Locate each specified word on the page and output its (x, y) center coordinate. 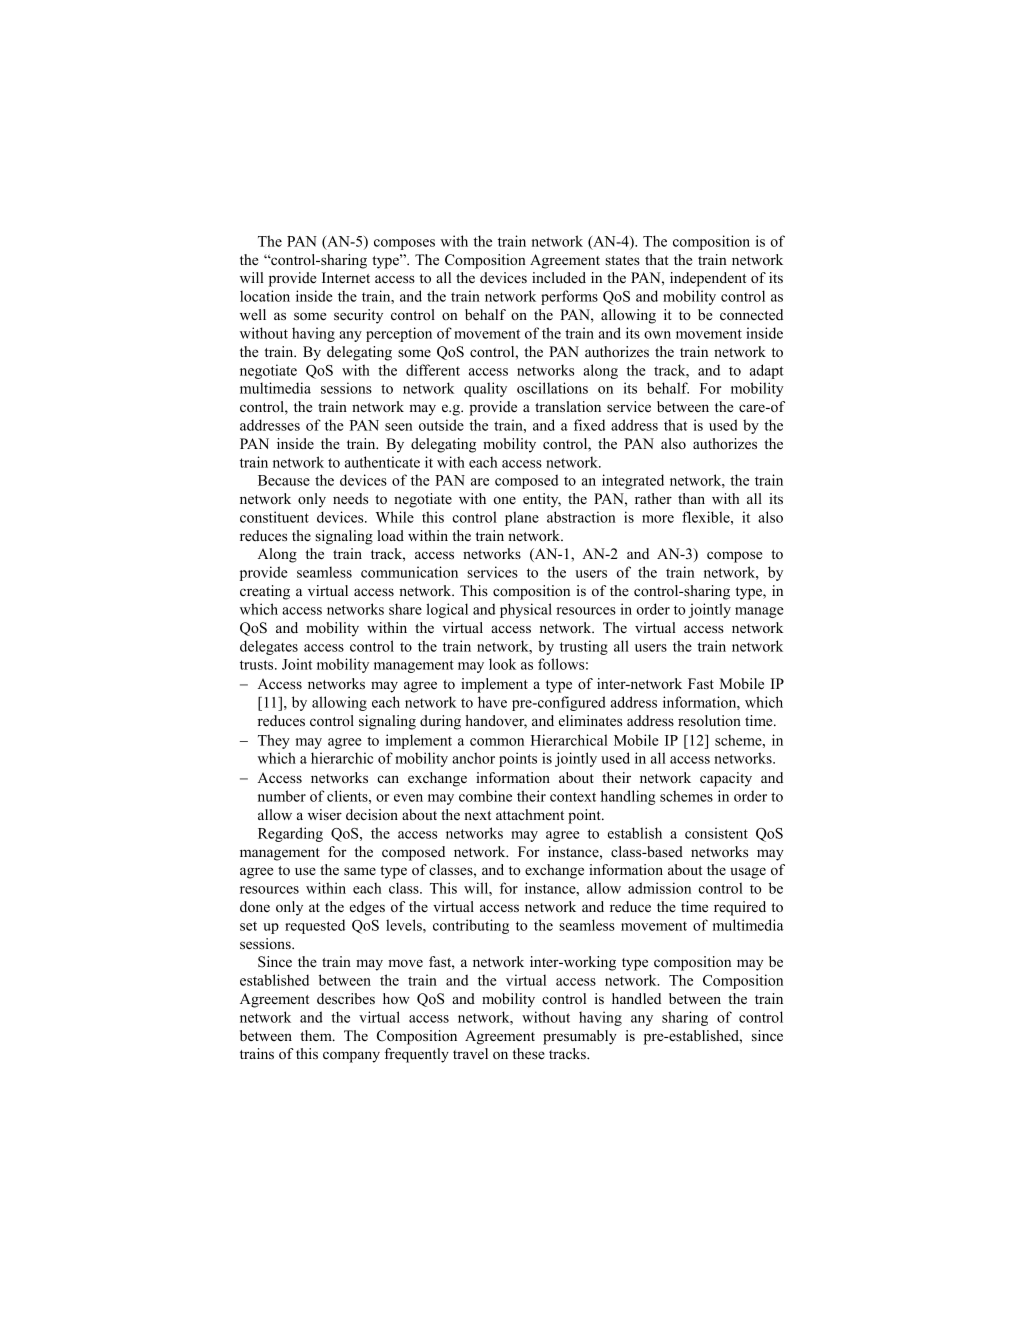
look (502, 664)
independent (708, 279)
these (529, 1054)
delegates (269, 647)
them (317, 1035)
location (265, 296)
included (559, 278)
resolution (709, 721)
